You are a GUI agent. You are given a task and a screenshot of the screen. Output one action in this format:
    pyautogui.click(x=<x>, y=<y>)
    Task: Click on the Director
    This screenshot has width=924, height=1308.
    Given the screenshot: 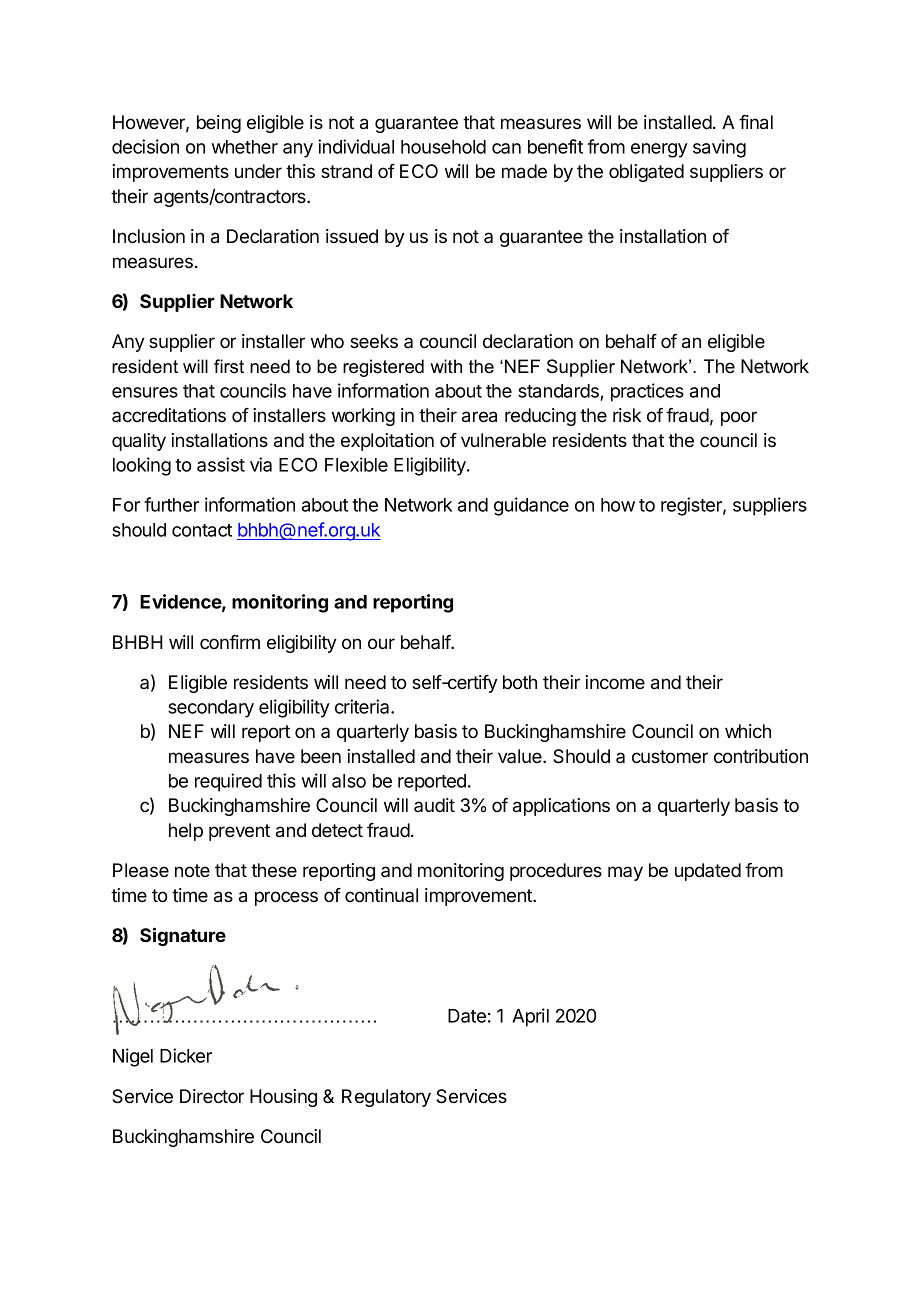 What is the action you would take?
    pyautogui.click(x=212, y=1096)
